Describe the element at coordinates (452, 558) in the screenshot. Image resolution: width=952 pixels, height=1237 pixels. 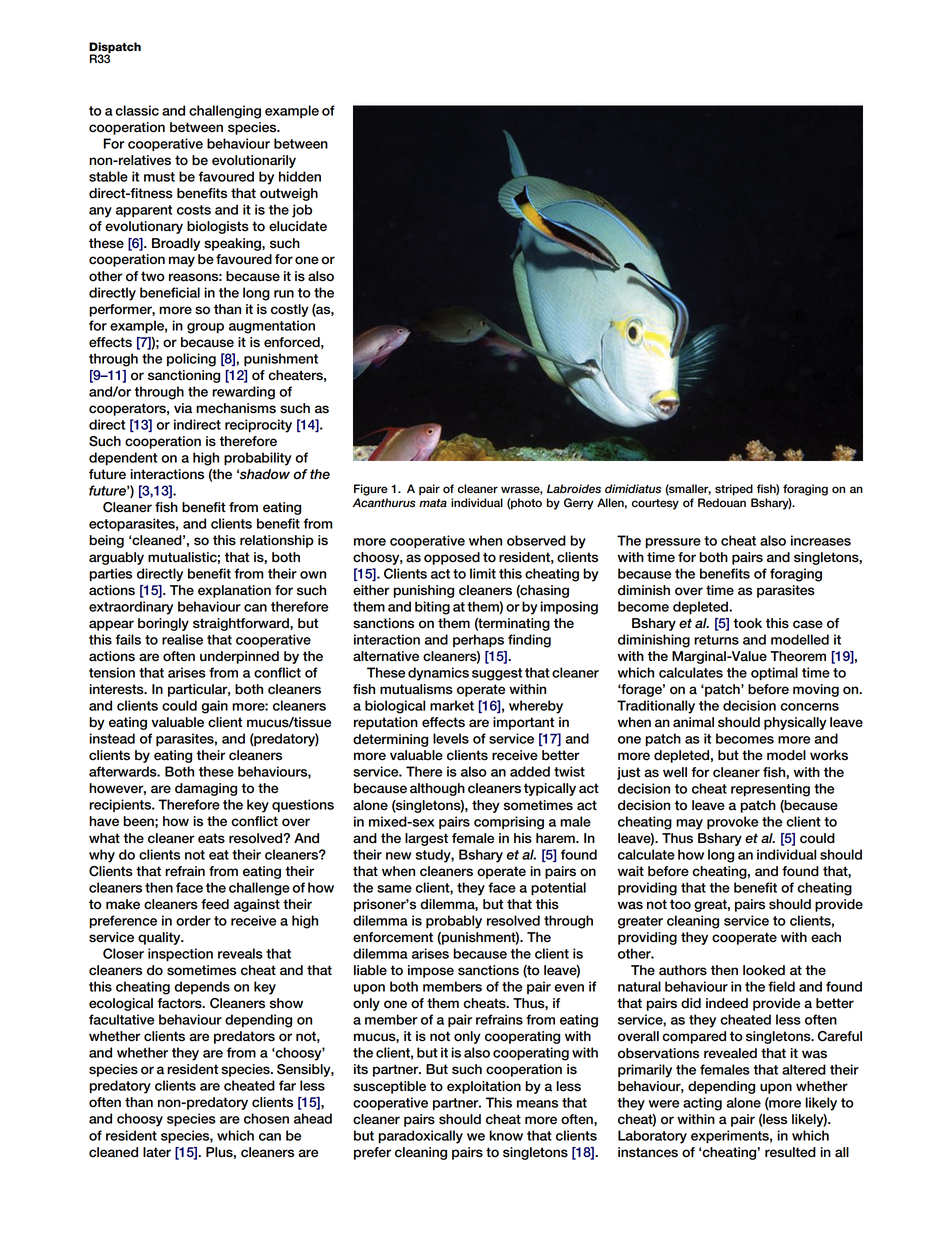
I see `opposed` at that location.
